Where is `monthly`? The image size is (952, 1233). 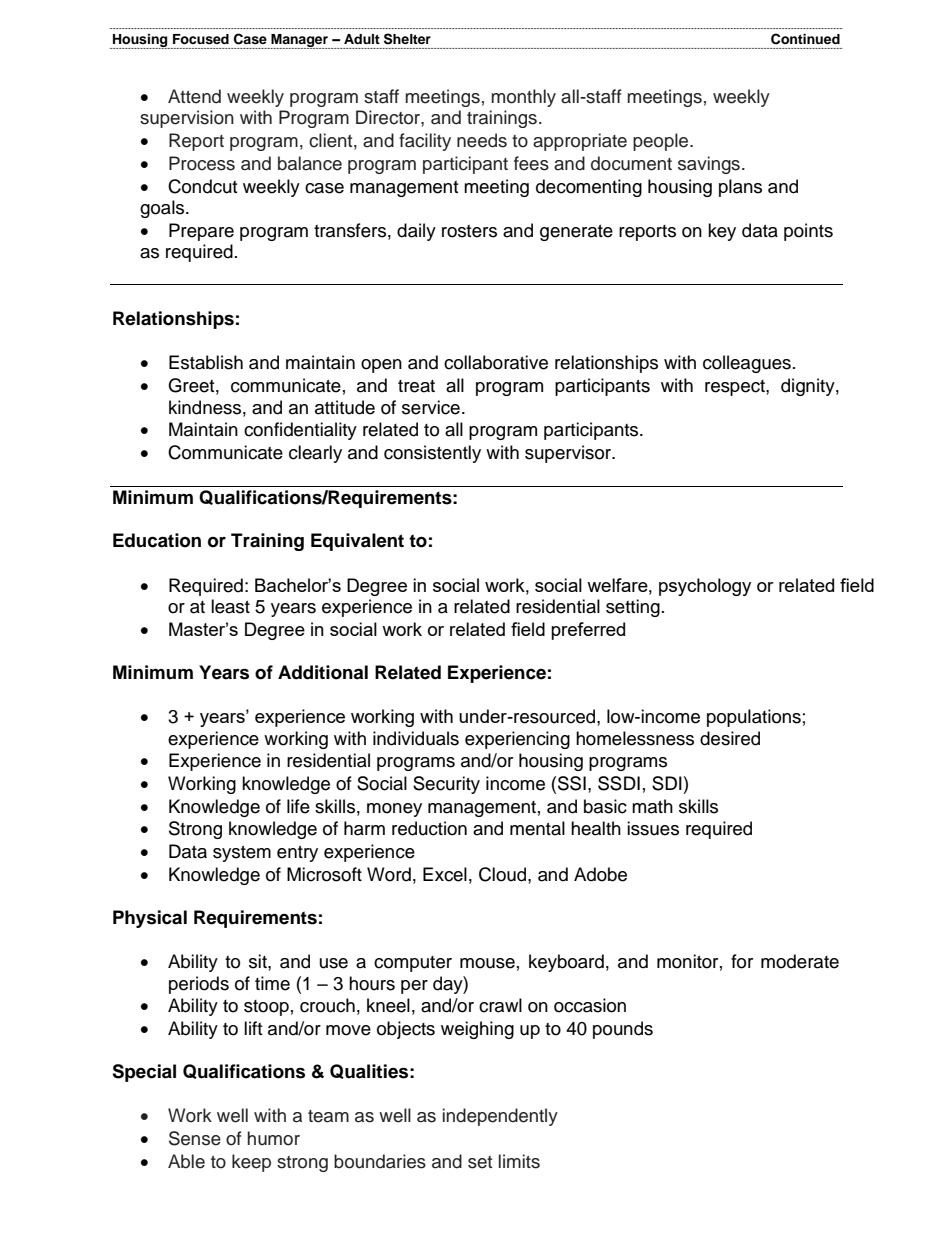 monthly is located at coordinates (523, 98).
